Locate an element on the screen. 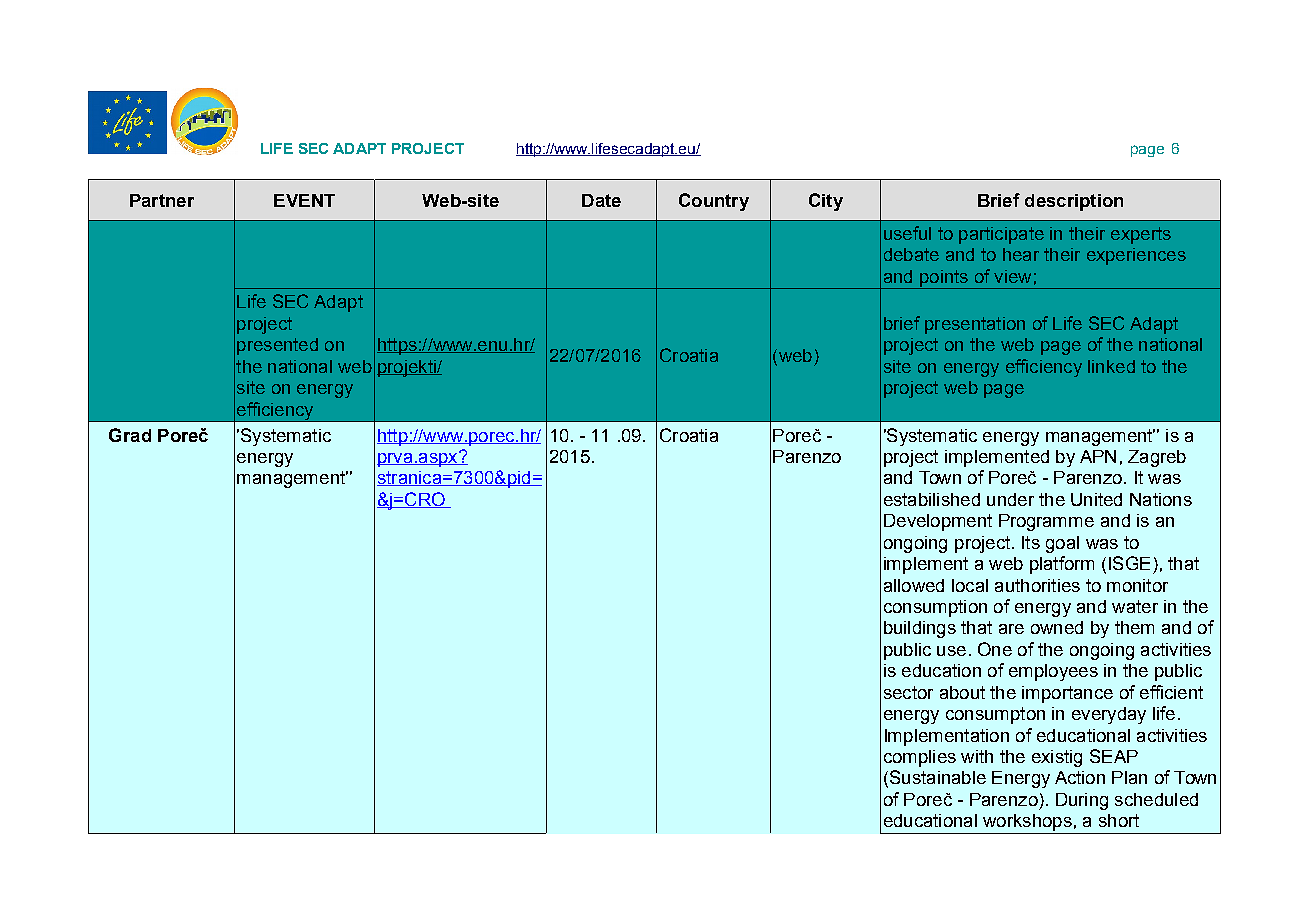  description is located at coordinates (1074, 202).
